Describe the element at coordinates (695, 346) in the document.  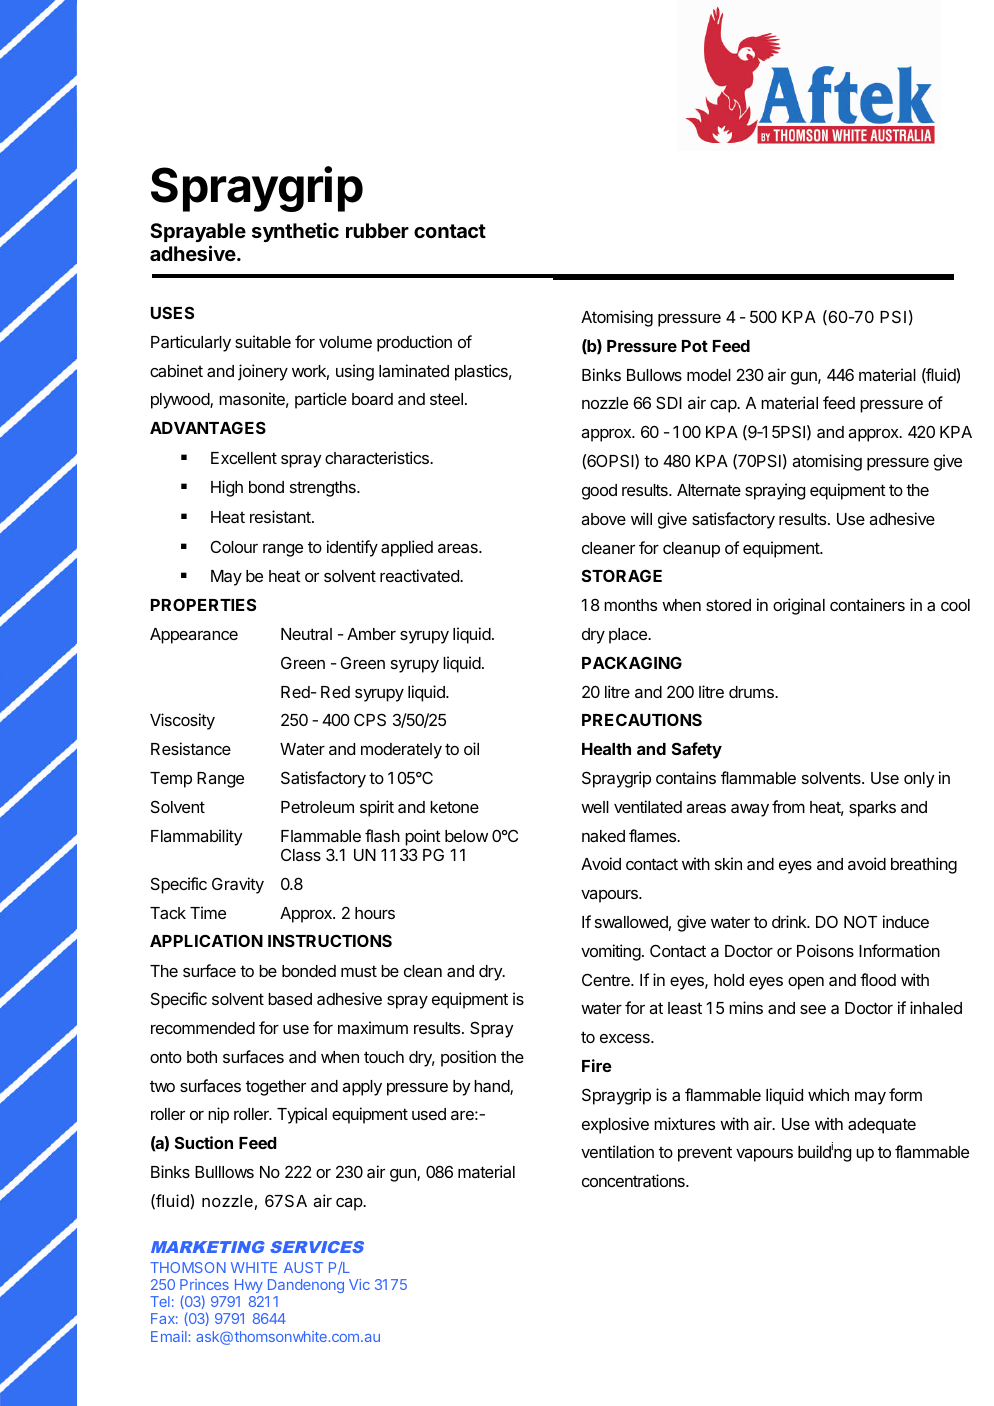
I see `Pot` at that location.
